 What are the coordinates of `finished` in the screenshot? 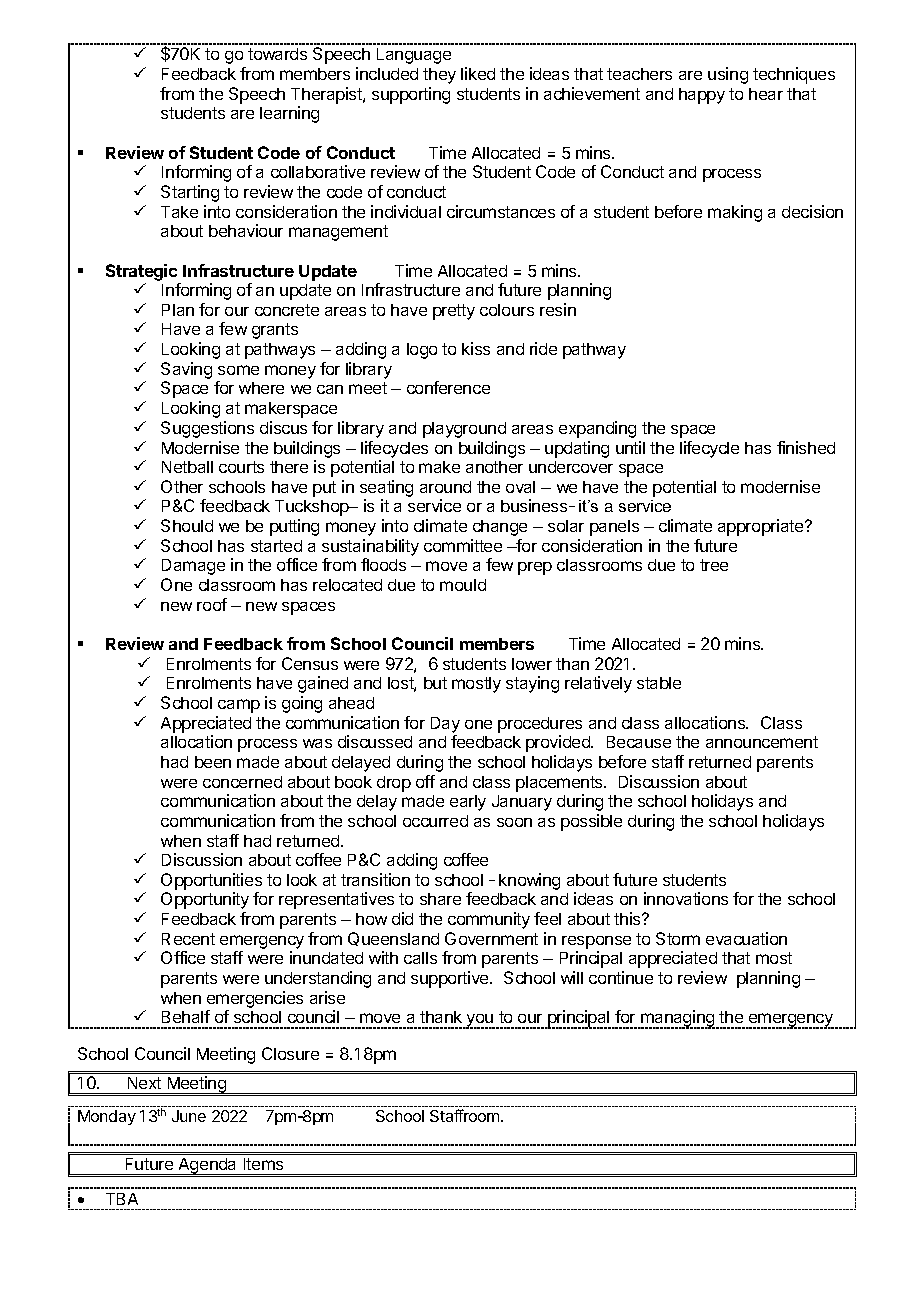 It's located at (806, 447).
